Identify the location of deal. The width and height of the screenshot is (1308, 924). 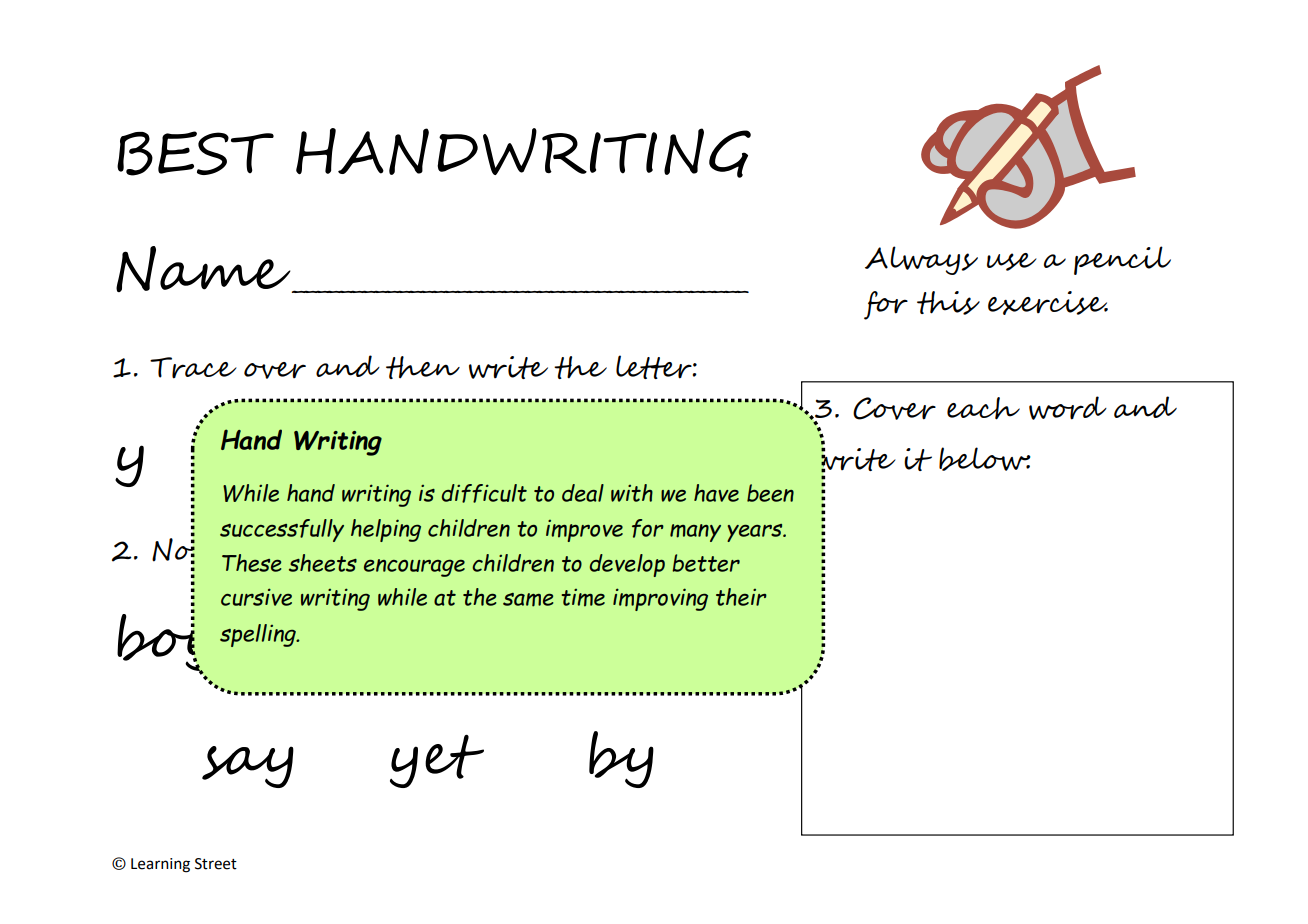
(583, 493).
